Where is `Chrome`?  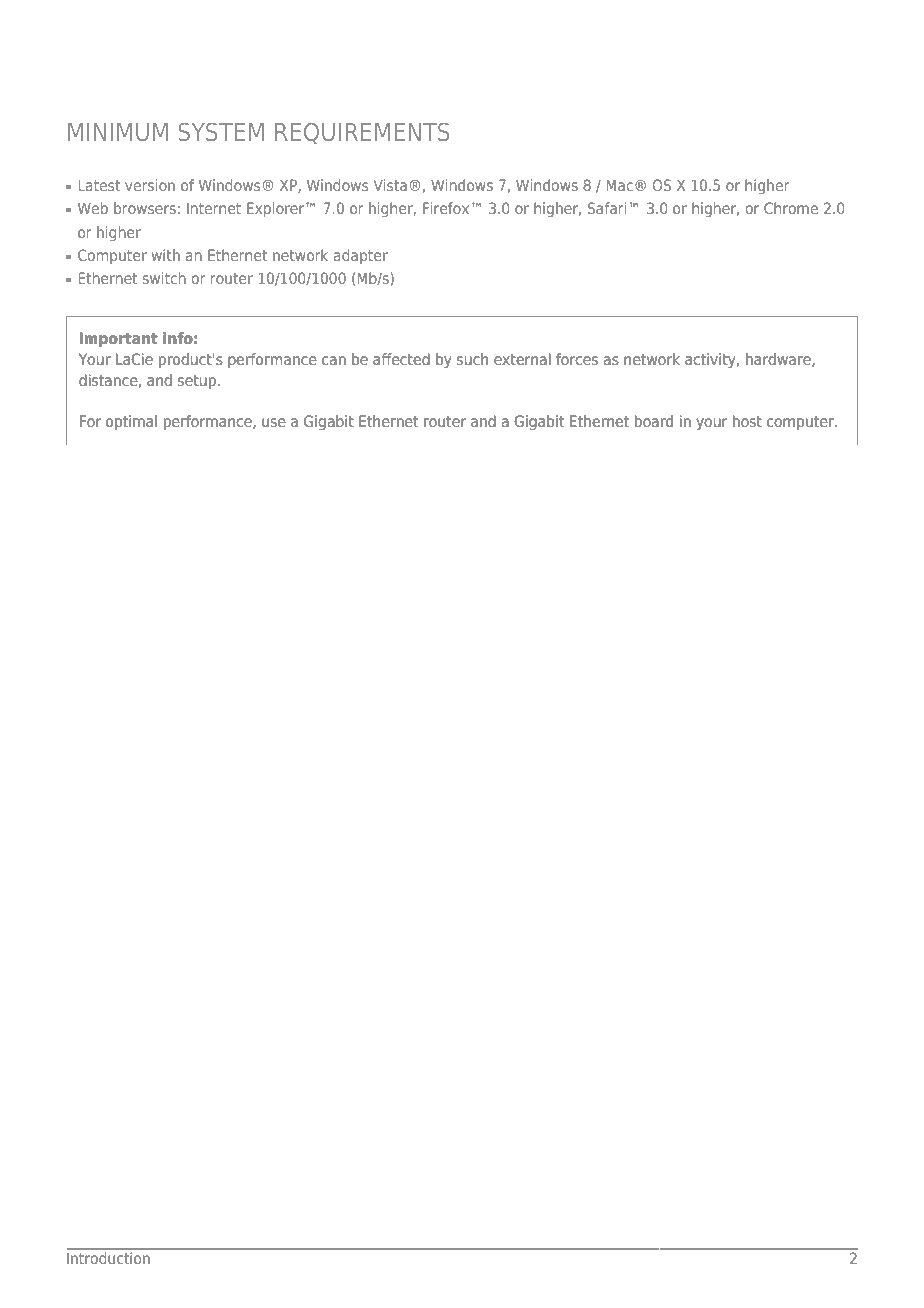 Chrome is located at coordinates (791, 208).
